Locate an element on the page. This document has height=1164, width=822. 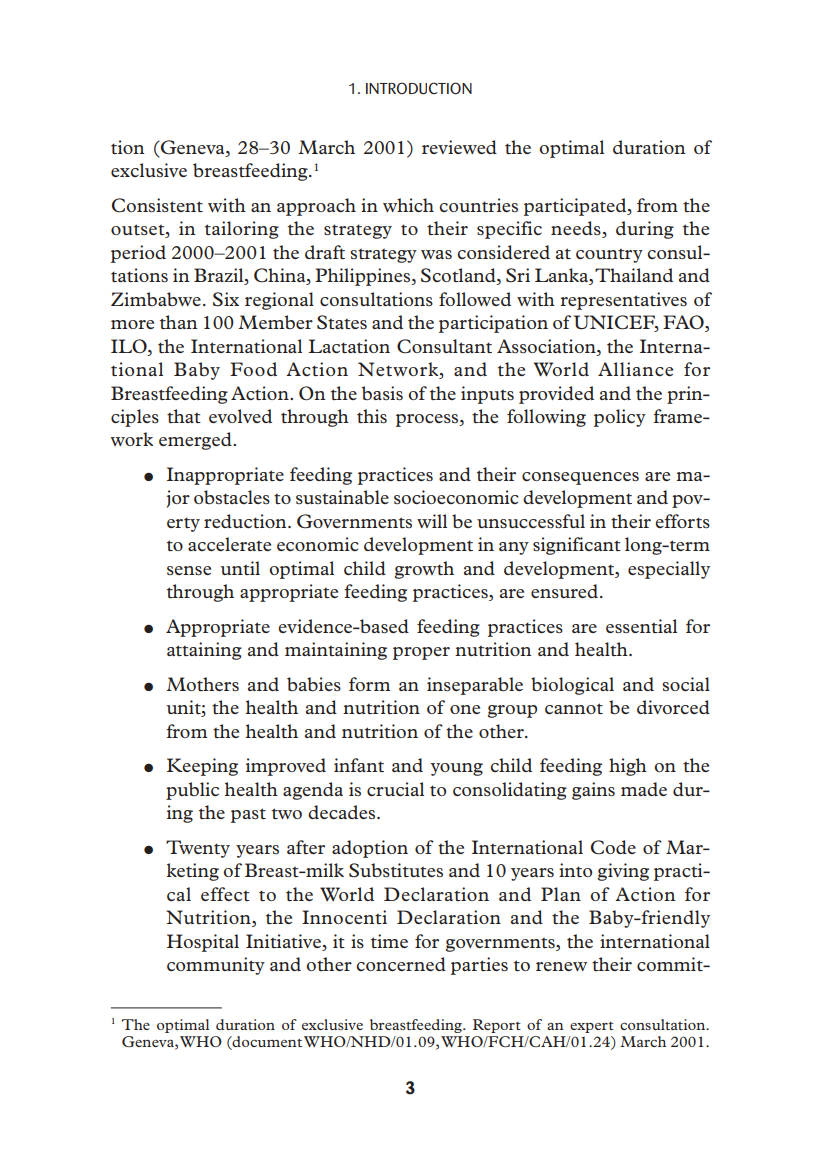
basis is located at coordinates (382, 393).
